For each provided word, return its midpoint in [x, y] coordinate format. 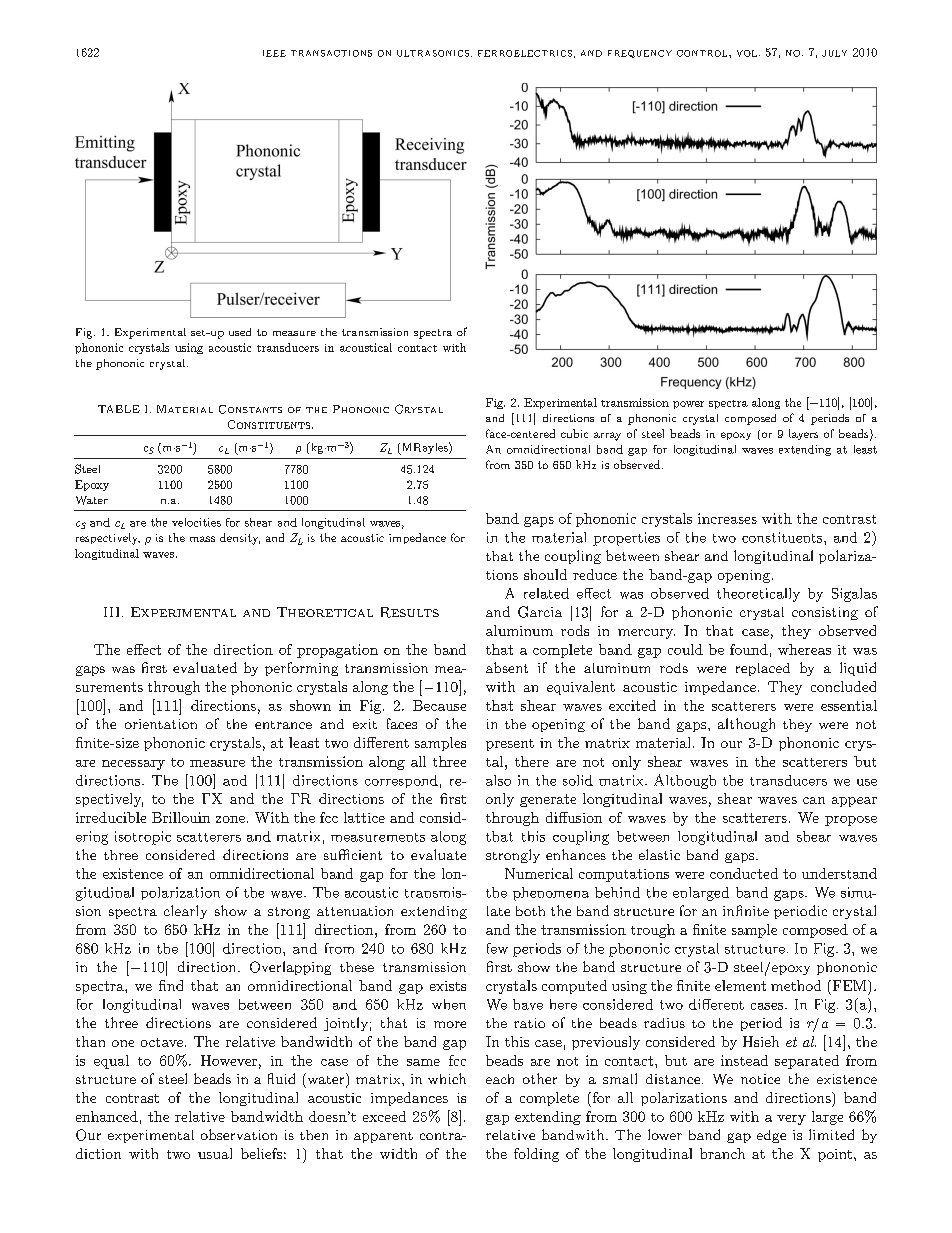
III [113, 612]
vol [747, 53]
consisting [825, 613]
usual [215, 1153]
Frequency [640, 54]
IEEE [274, 53]
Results [410, 612]
